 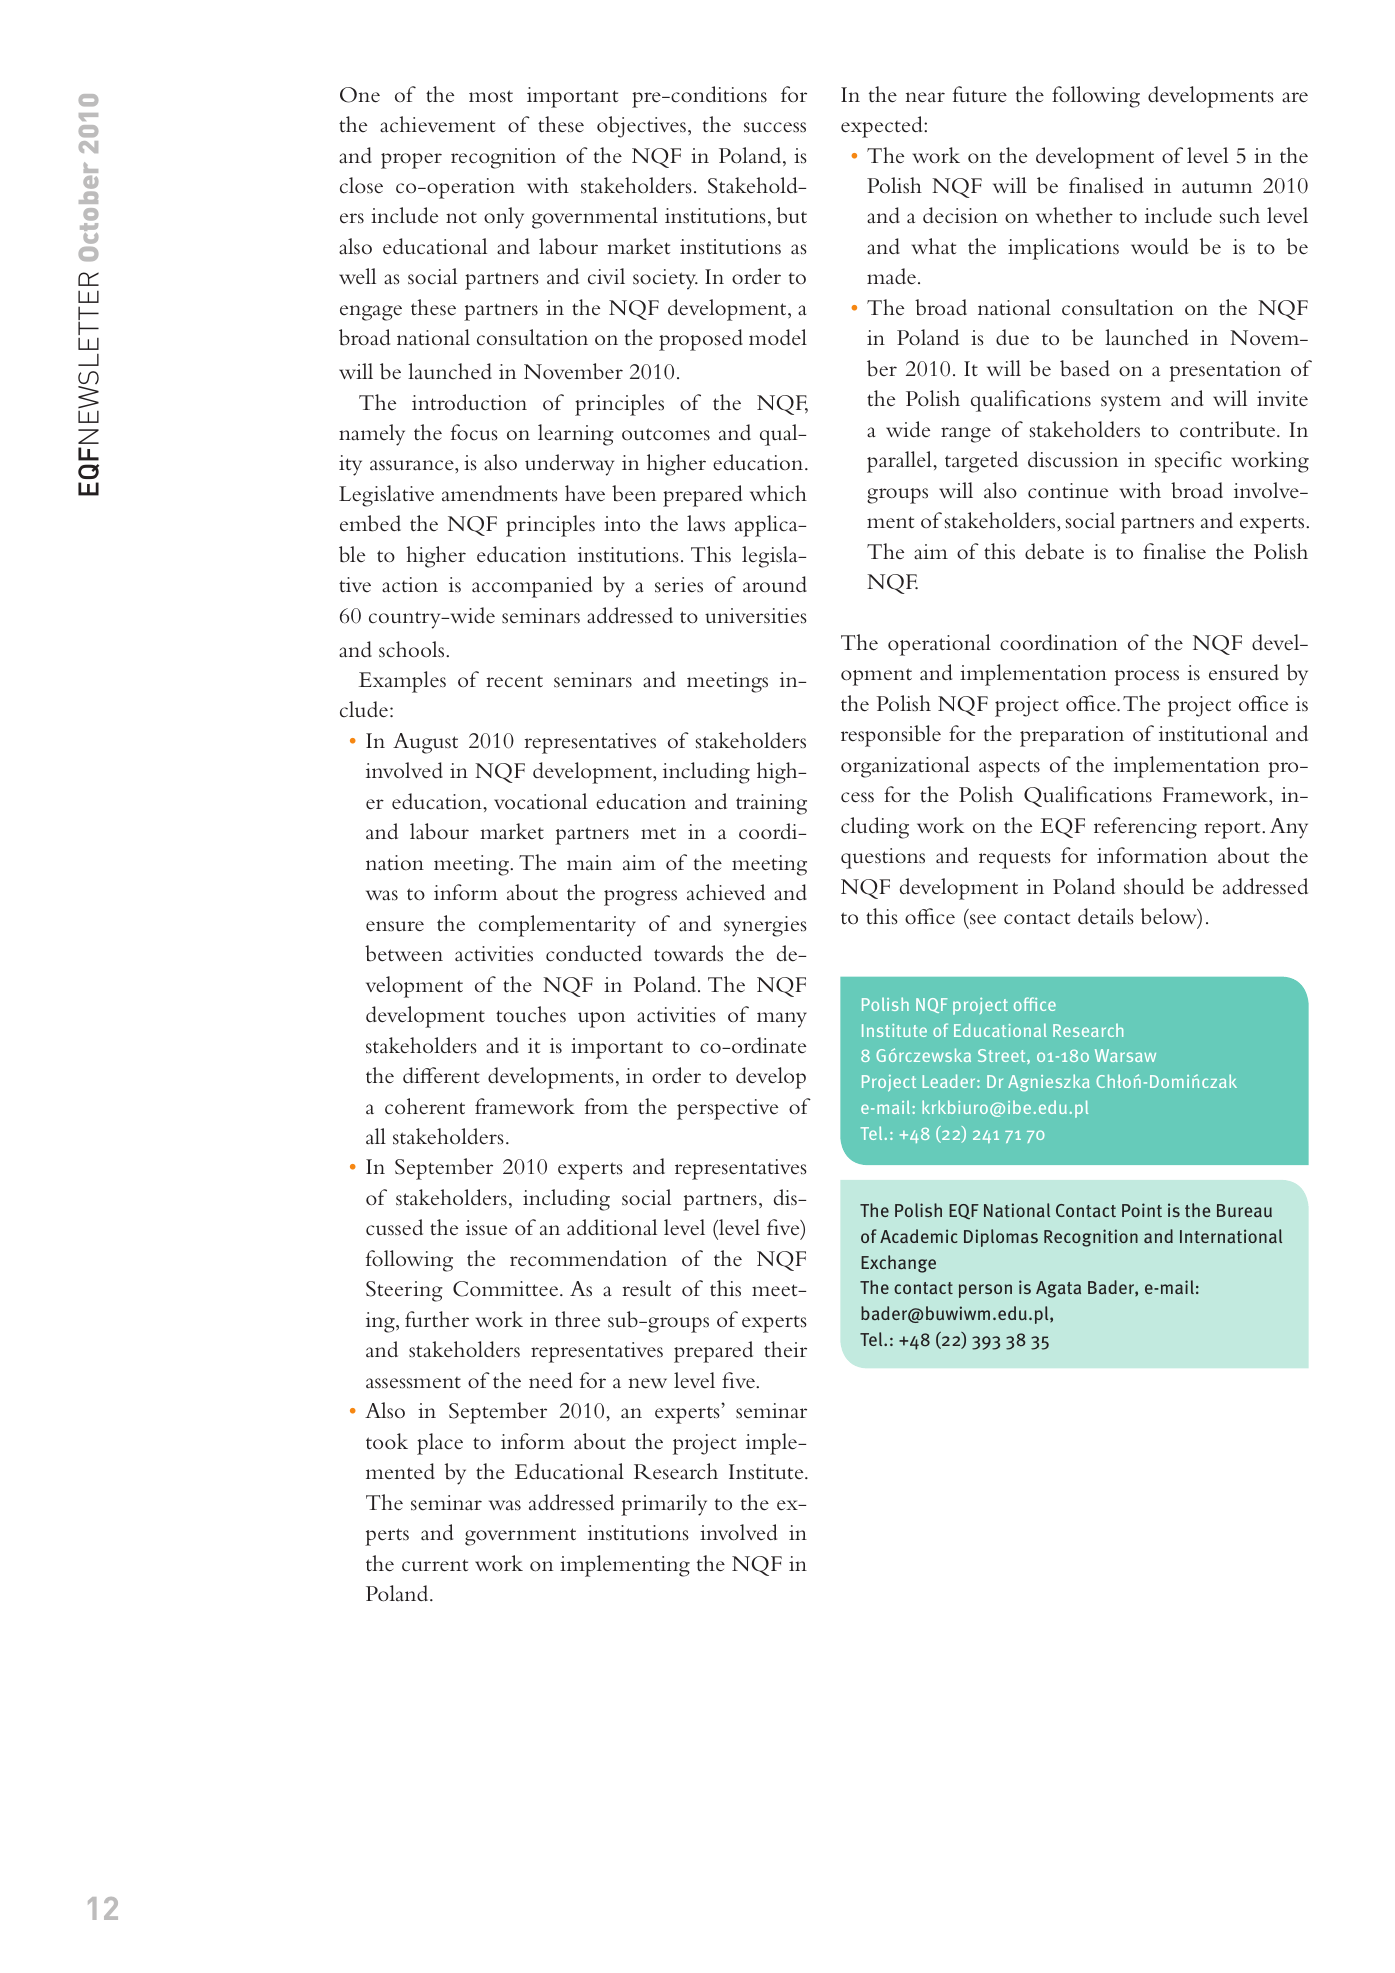 What do you see at coordinates (491, 96) in the document?
I see `most` at bounding box center [491, 96].
